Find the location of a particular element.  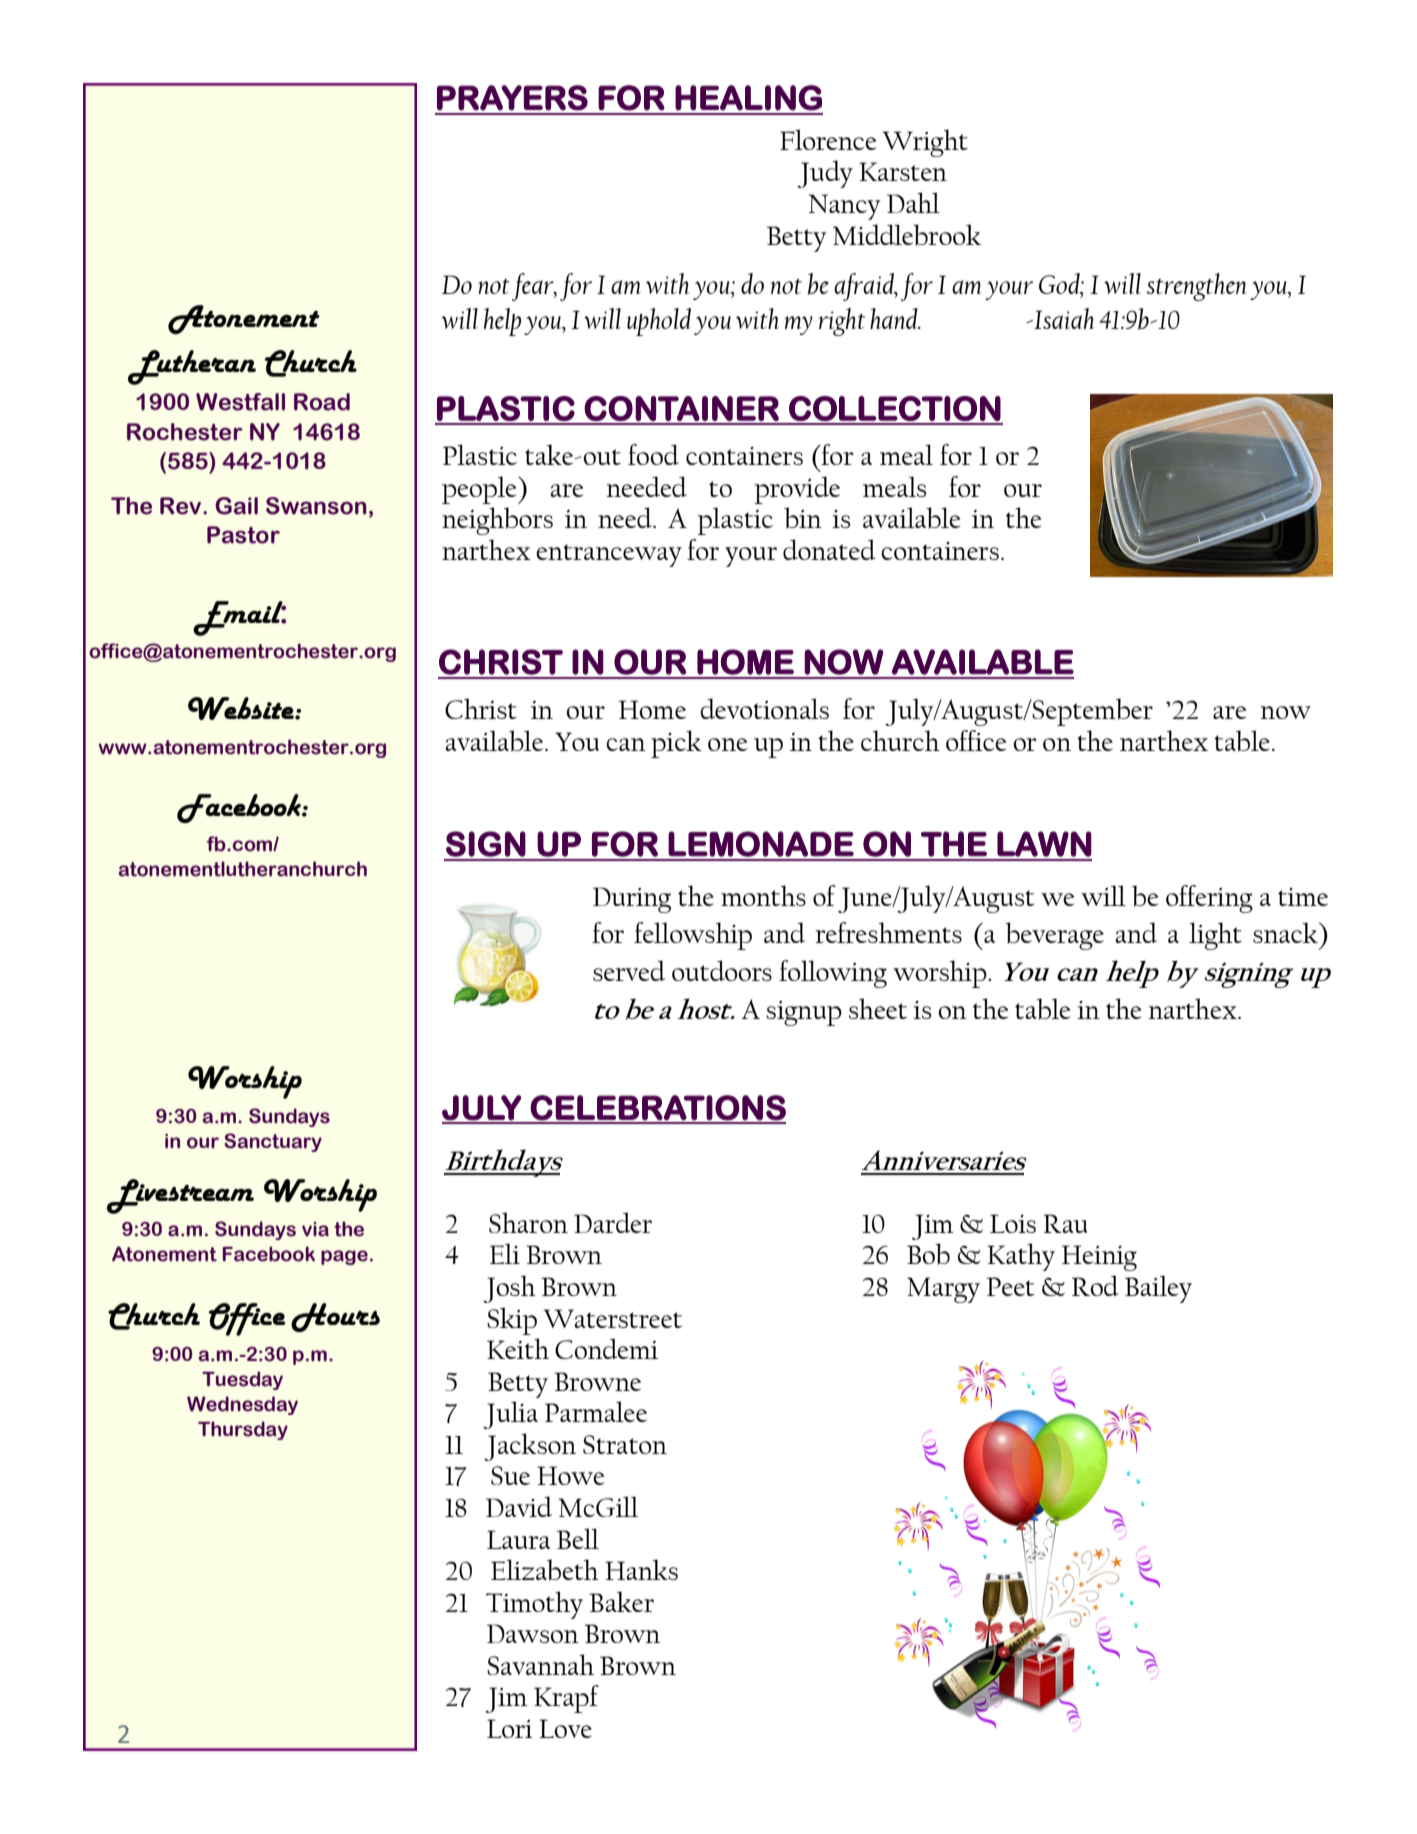

PRAYERS is located at coordinates (512, 98).
